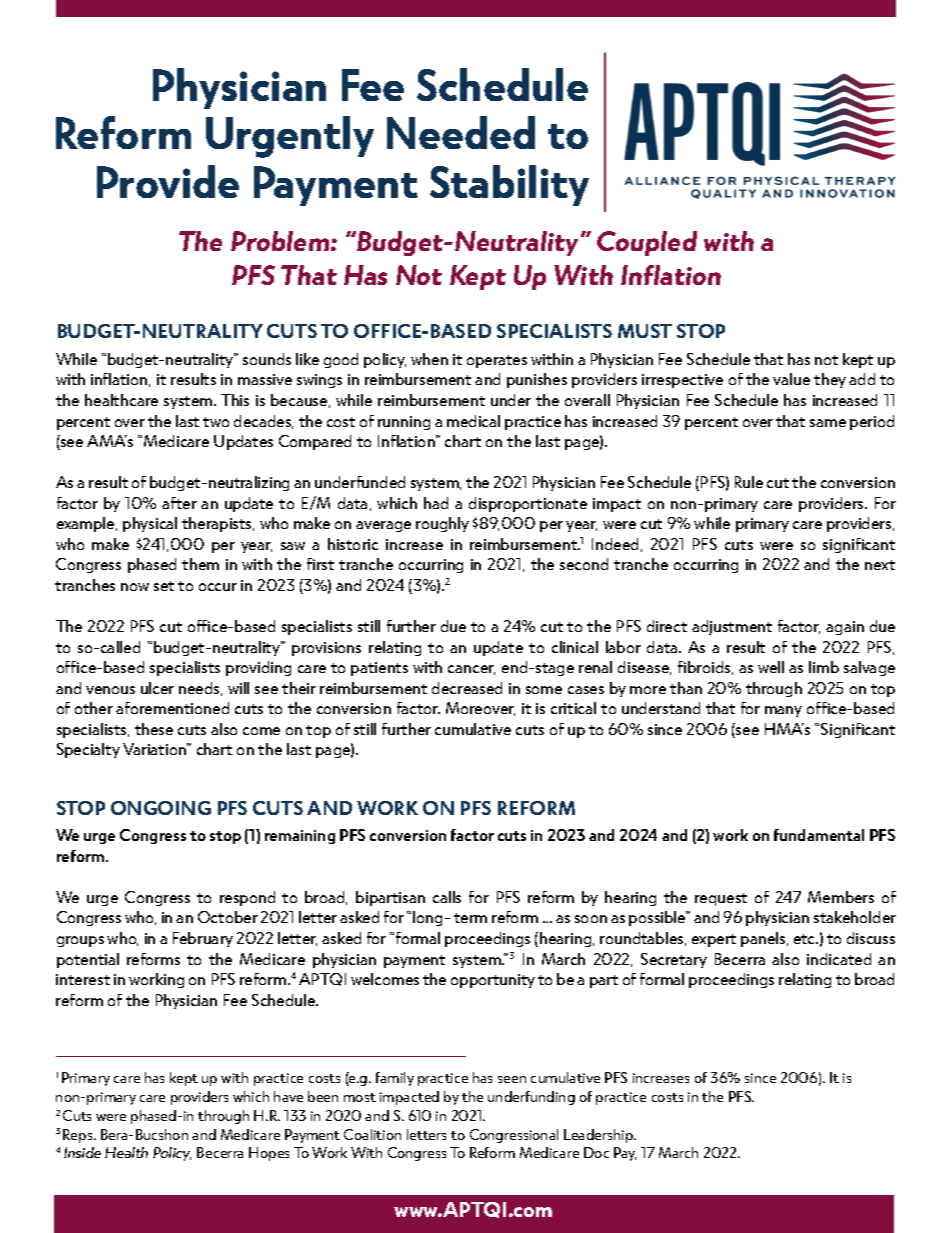 The height and width of the screenshot is (1233, 952). Describe the element at coordinates (771, 667) in the screenshot. I see `well` at that location.
